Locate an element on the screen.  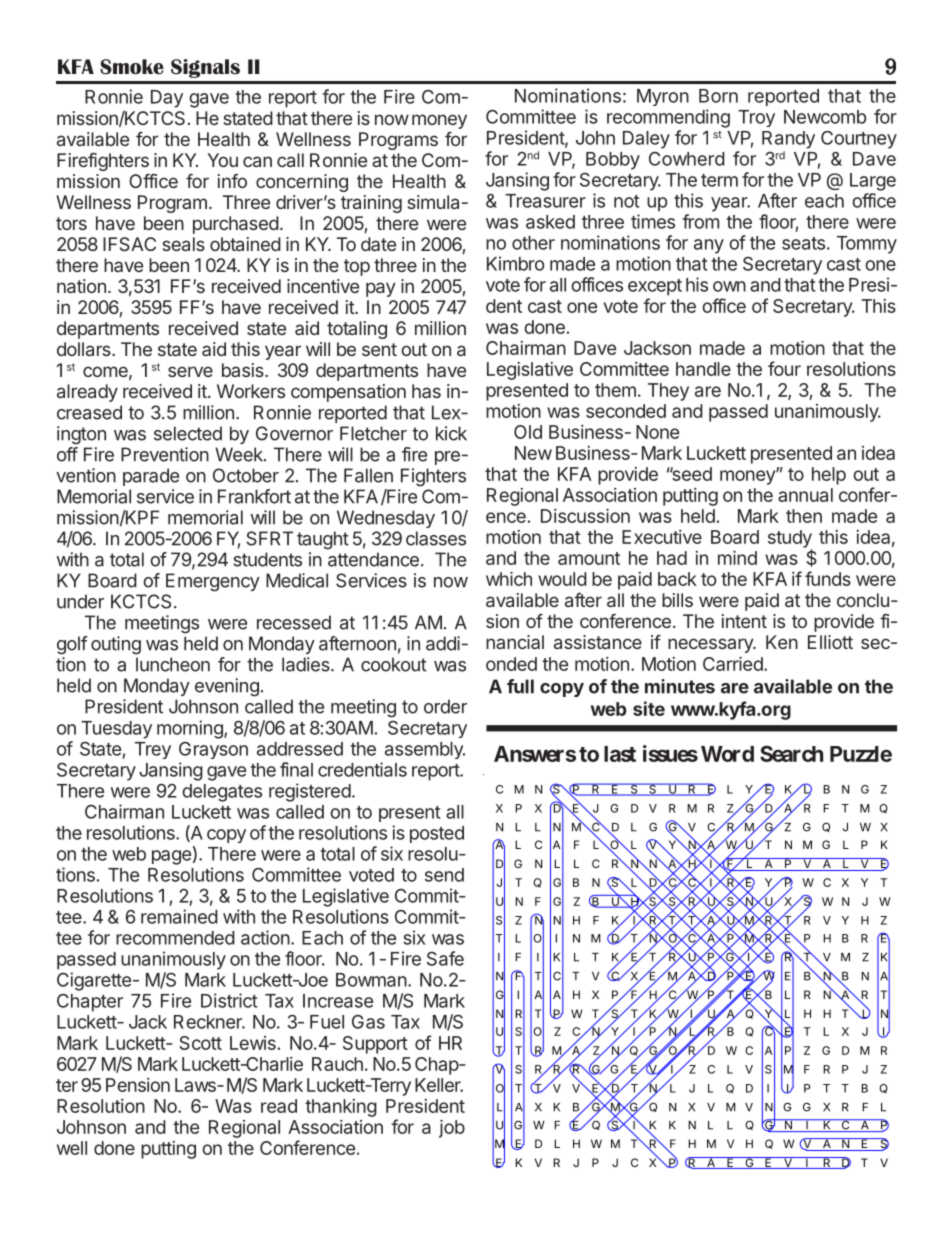
posted is located at coordinates (437, 834).
